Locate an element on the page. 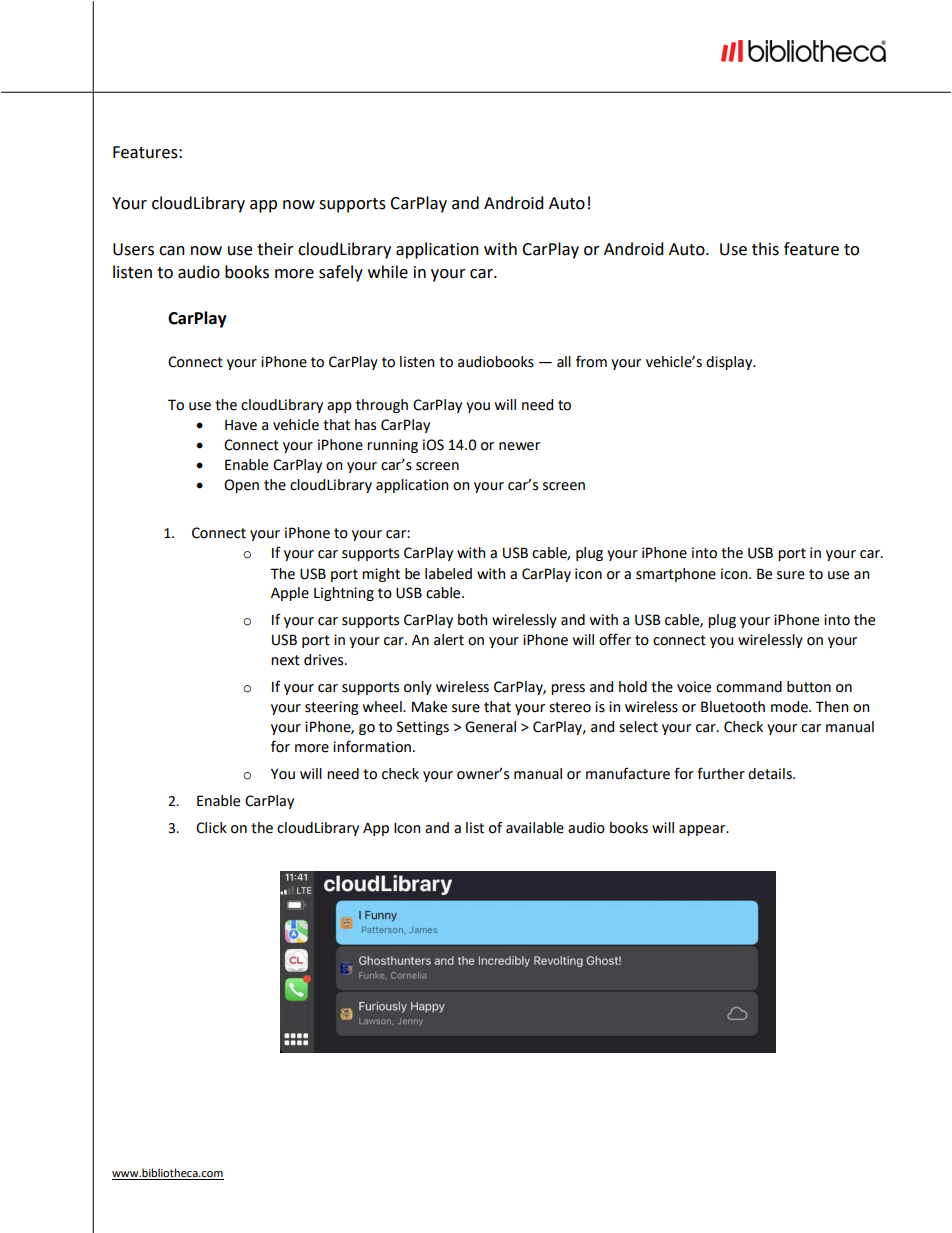 The image size is (952, 1233). labeled is located at coordinates (448, 574).
